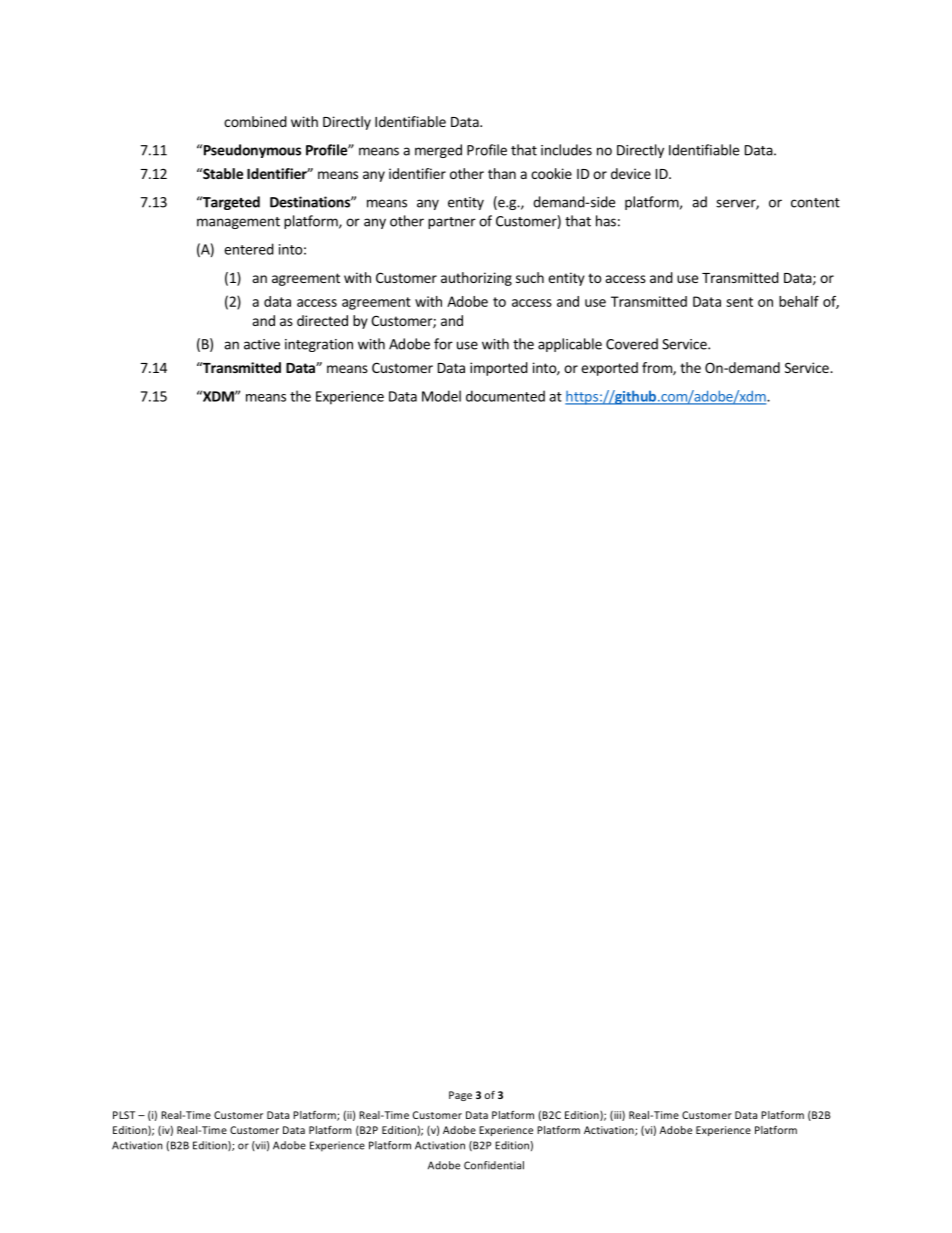  Describe the element at coordinates (460, 1096) in the page. I see `Page` at that location.
